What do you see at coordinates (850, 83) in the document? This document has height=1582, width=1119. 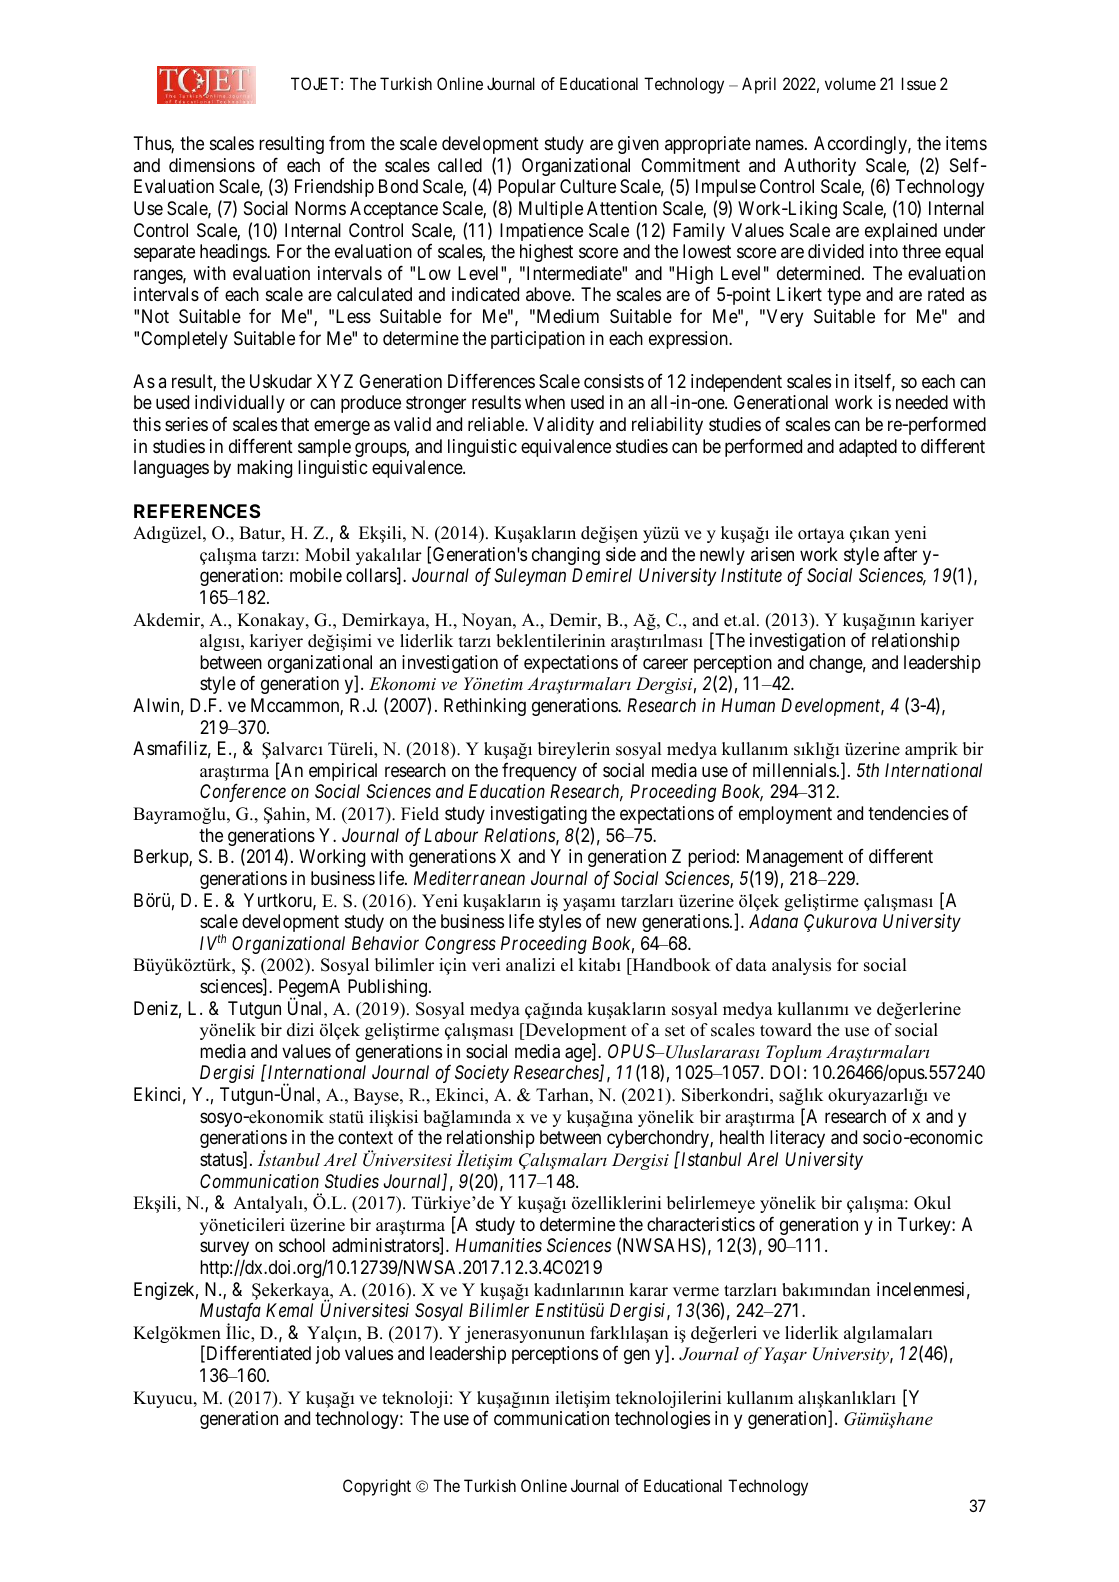 I see `volume` at bounding box center [850, 83].
